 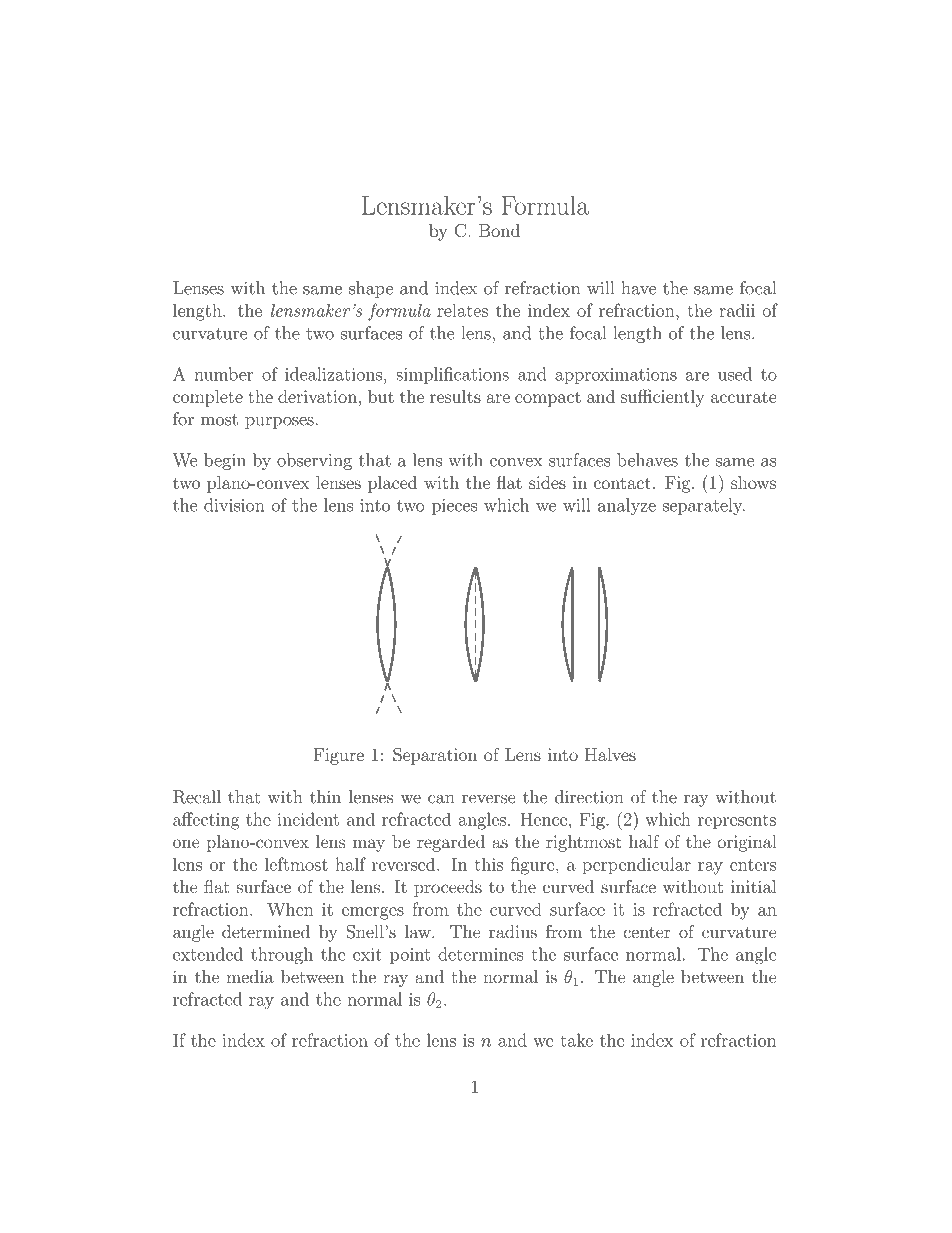 What do you see at coordinates (499, 230) in the page?
I see `Bond` at bounding box center [499, 230].
